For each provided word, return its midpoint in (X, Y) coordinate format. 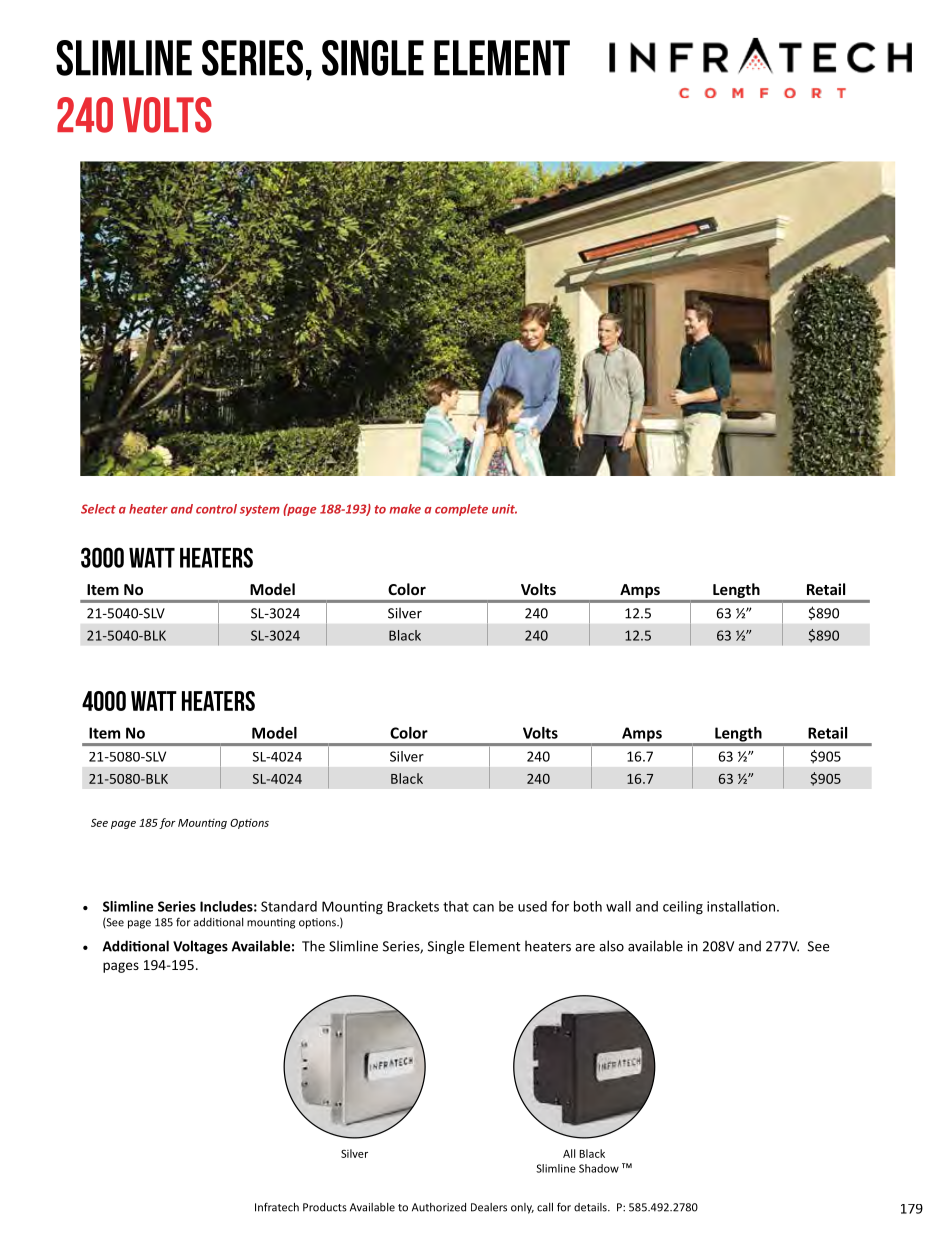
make (405, 509)
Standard (289, 906)
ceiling (683, 908)
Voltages (200, 947)
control (216, 509)
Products (325, 1207)
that (456, 906)
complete (461, 510)
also (611, 946)
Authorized (439, 1207)
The (313, 946)
